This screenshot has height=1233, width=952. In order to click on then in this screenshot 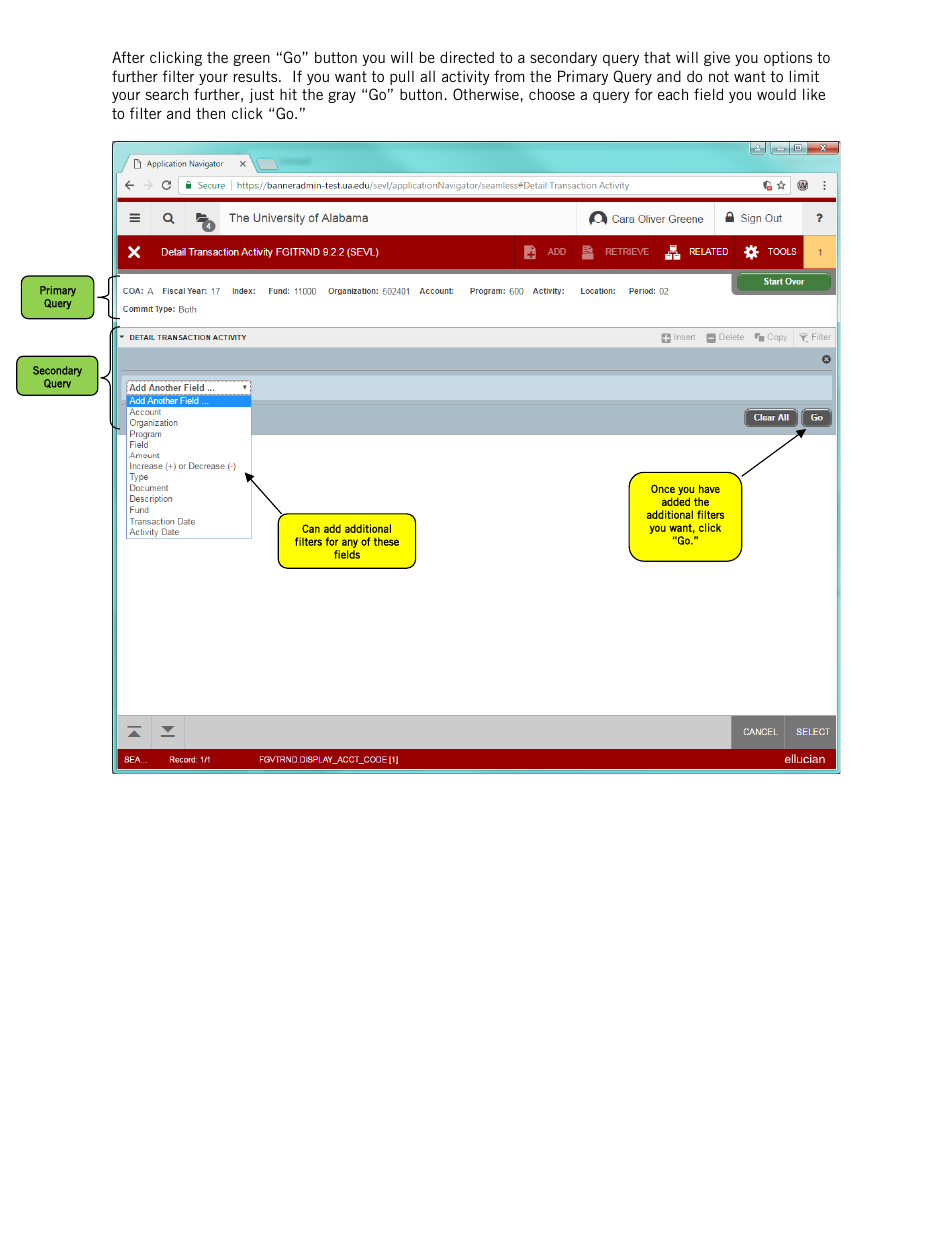, I will do `click(210, 113)`.
